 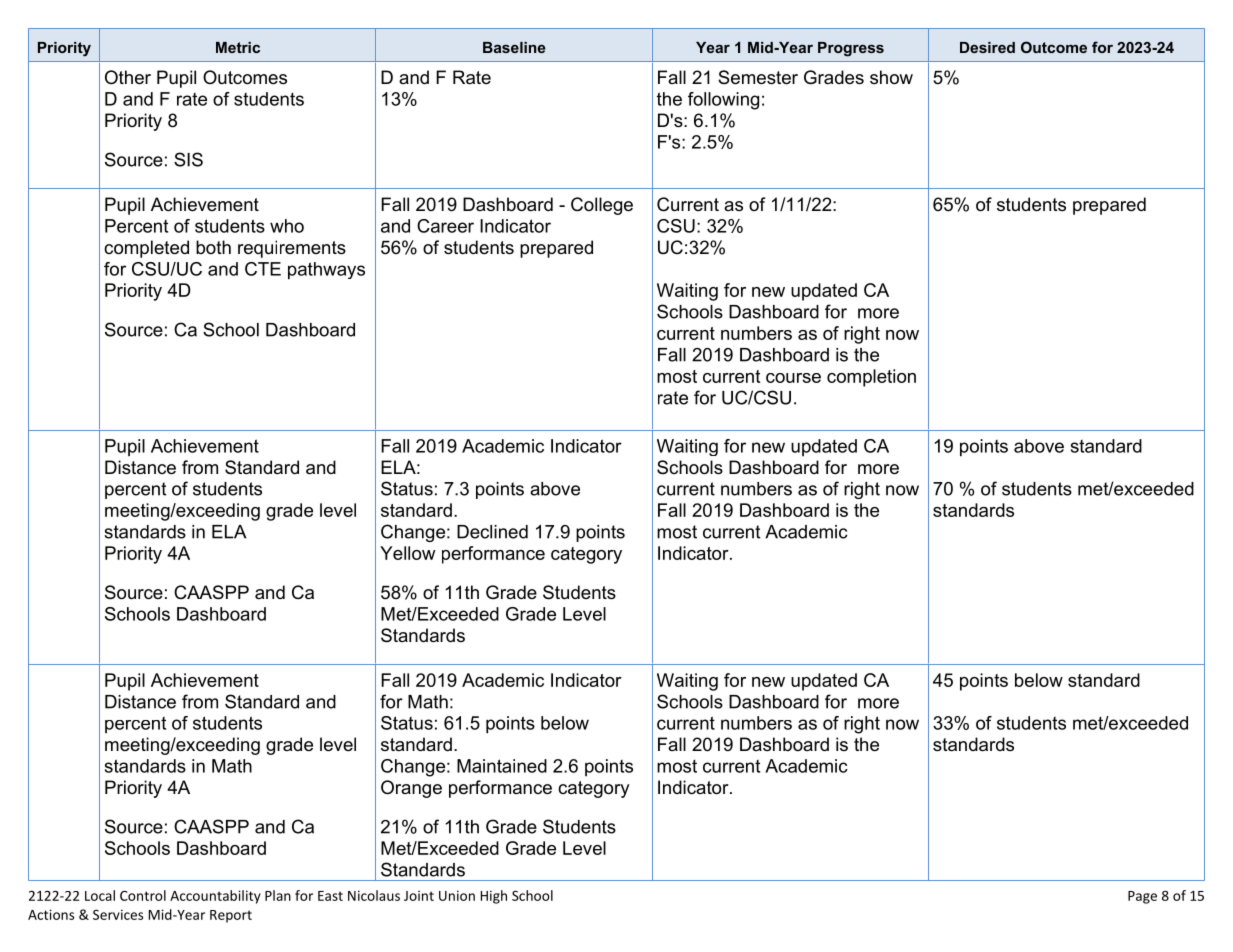 I want to click on Declined, so click(x=492, y=532).
